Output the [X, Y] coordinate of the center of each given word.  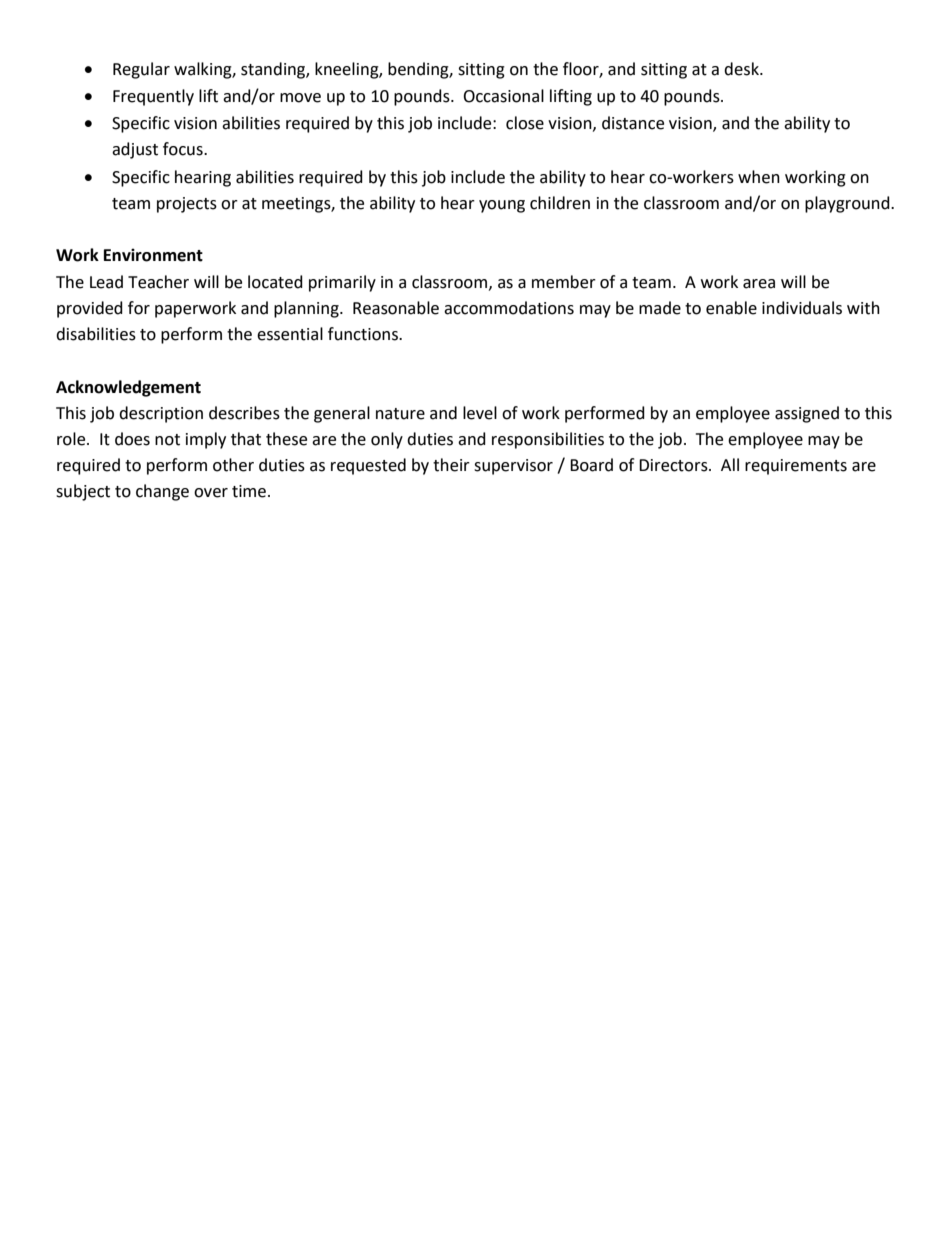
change [162, 492]
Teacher [158, 282]
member [564, 282]
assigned [807, 414]
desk [742, 69]
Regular [141, 70]
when [759, 177]
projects [187, 205]
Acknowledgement [128, 388]
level [480, 413]
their [451, 465]
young [502, 206]
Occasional [503, 96]
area [759, 284]
